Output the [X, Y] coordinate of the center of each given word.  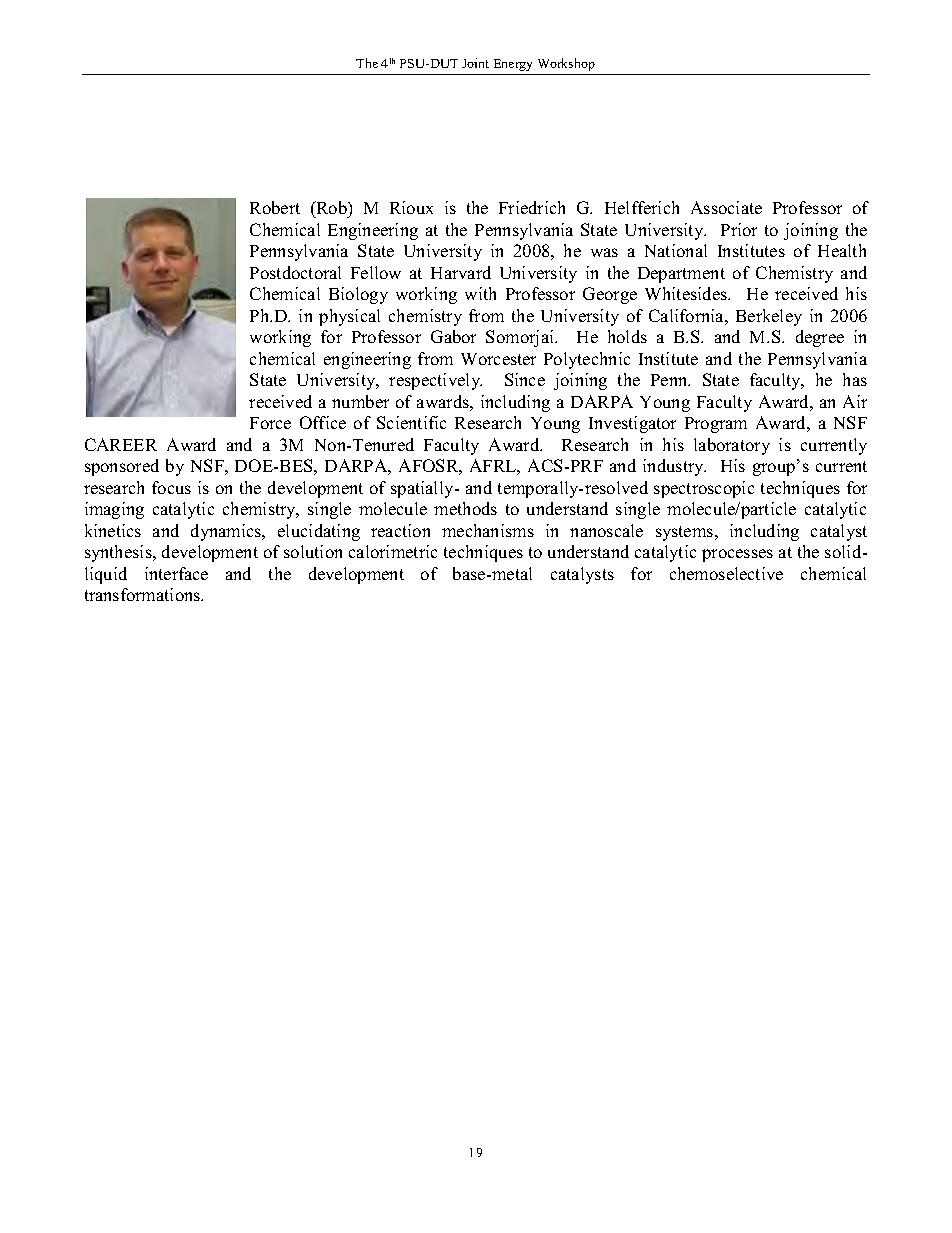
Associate [726, 207]
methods [465, 508]
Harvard [461, 272]
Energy [513, 65]
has [855, 379]
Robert [275, 207]
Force [270, 423]
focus [171, 487]
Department [681, 275]
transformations [144, 594]
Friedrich [532, 207]
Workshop [566, 64]
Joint [475, 63]
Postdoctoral [295, 272]
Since [525, 379]
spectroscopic [704, 489]
